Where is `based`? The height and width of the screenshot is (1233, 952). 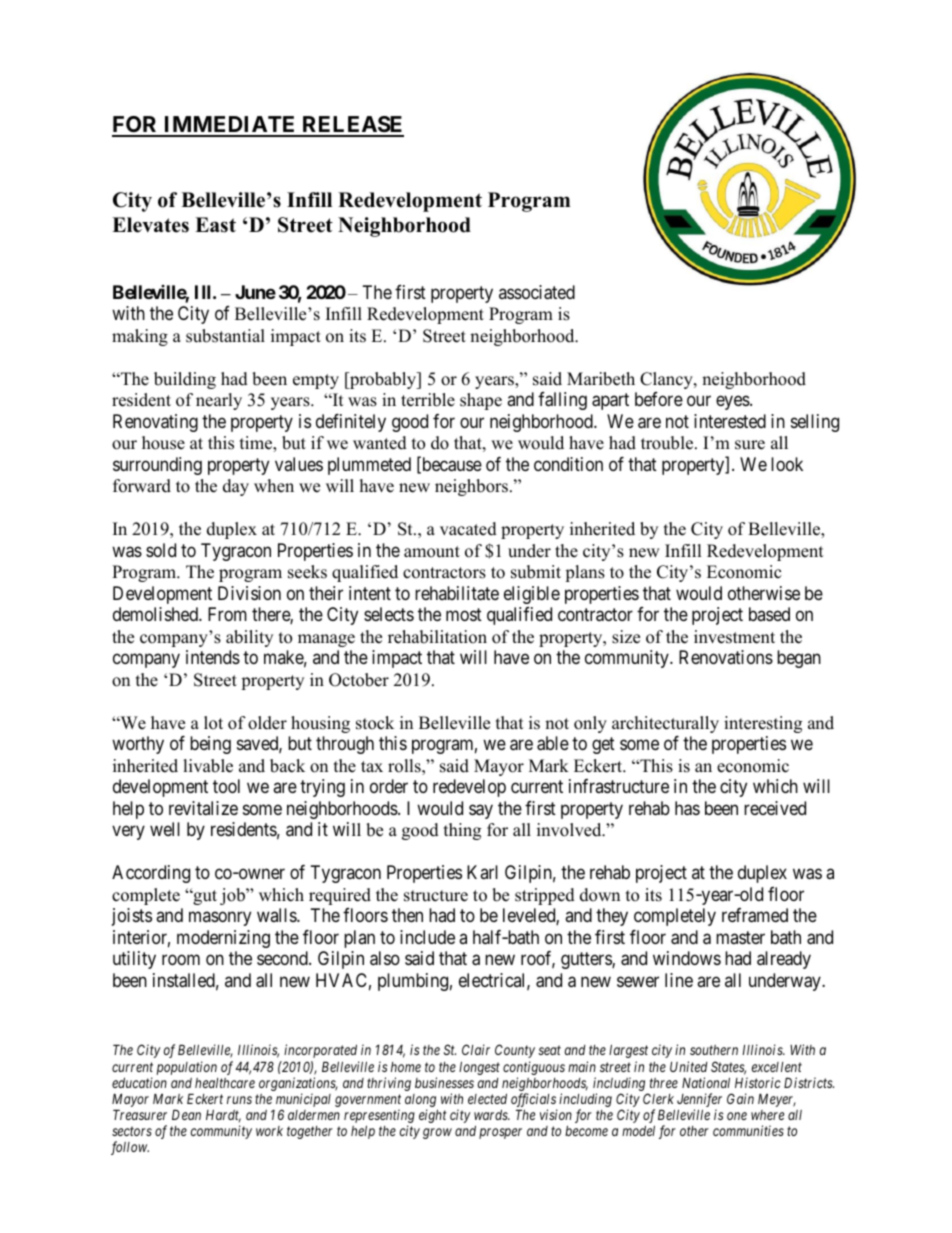
based is located at coordinates (769, 614).
